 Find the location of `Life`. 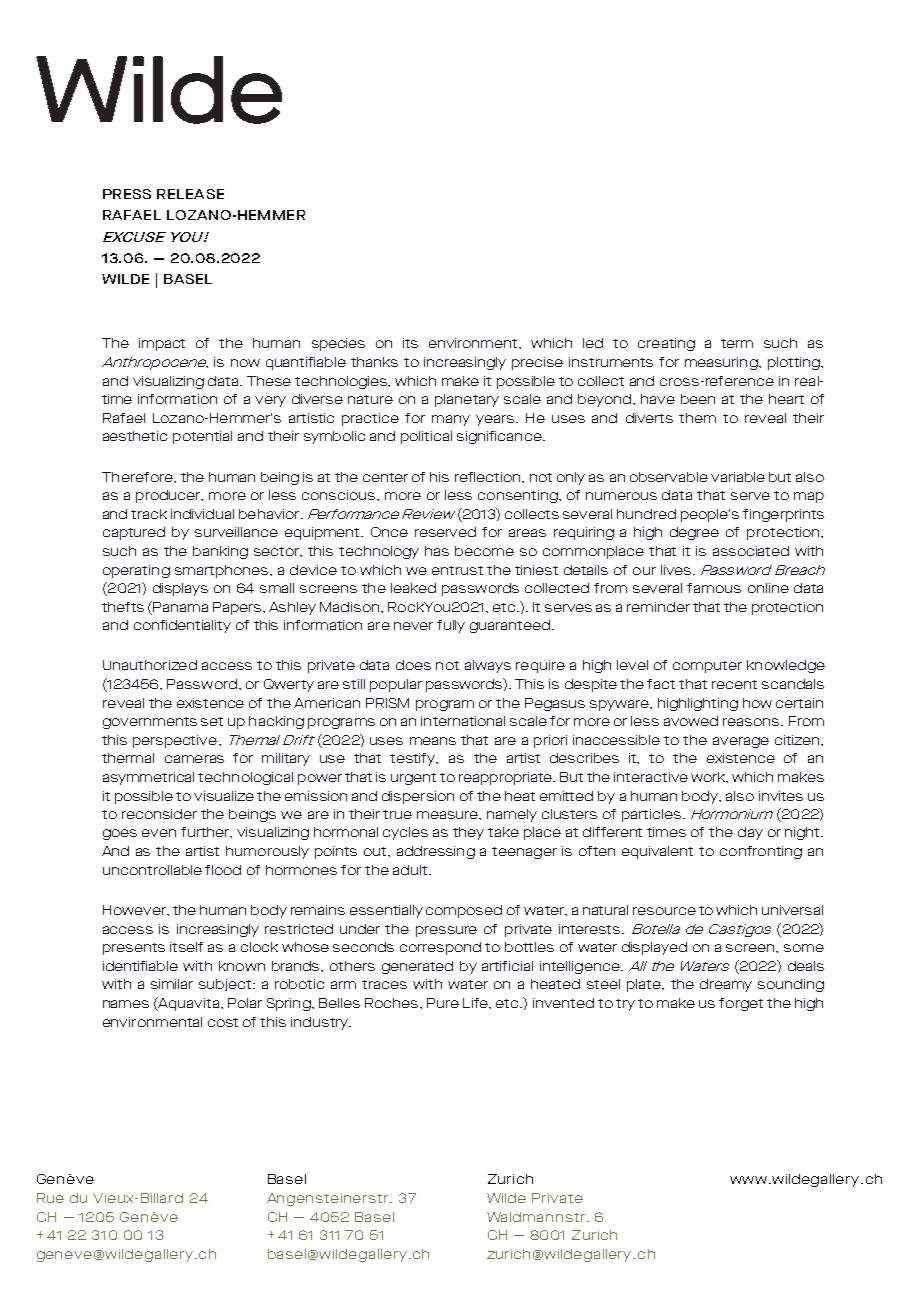

Life is located at coordinates (476, 1003).
